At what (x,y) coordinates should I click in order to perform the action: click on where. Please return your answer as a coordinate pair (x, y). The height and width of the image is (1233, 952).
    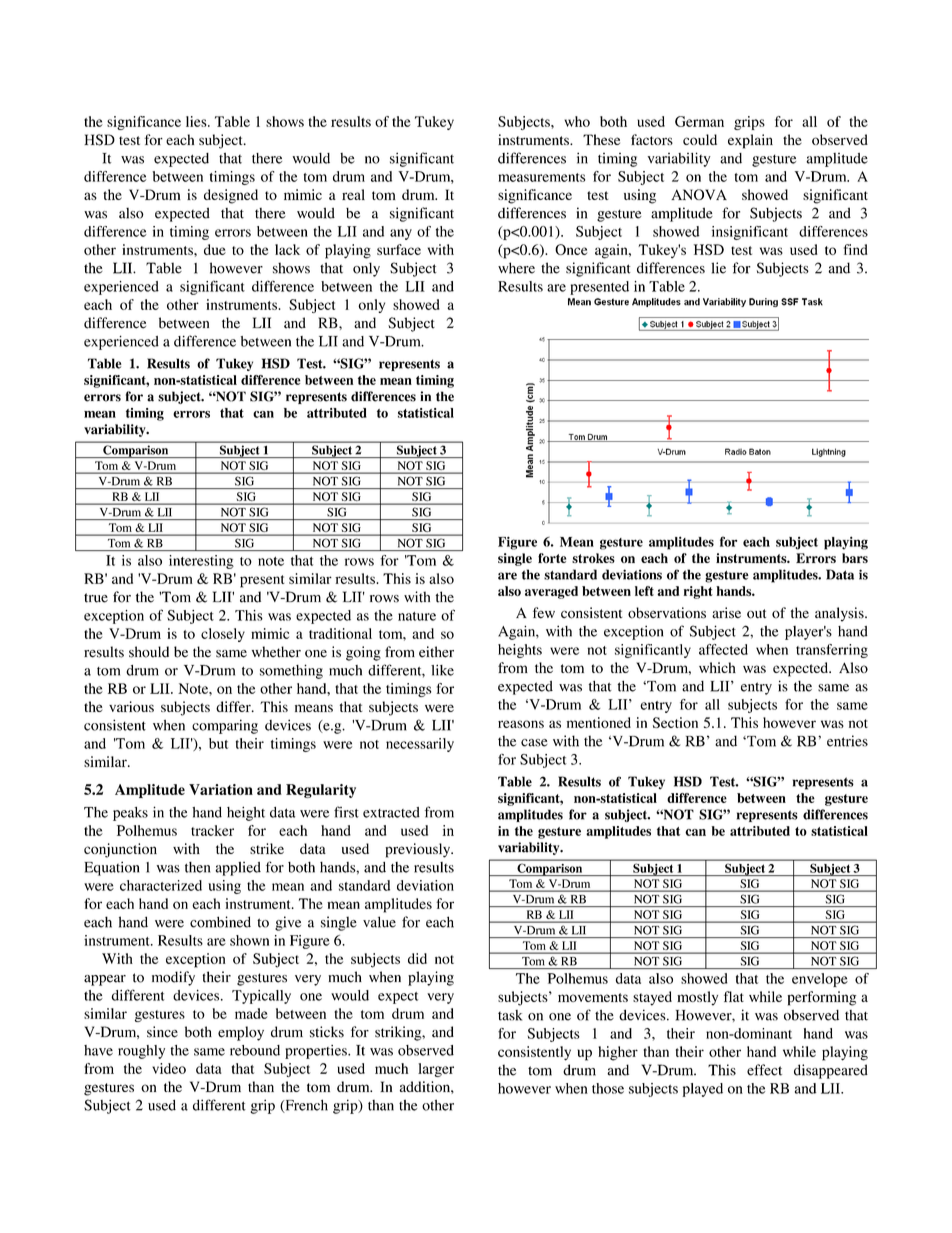
    Looking at the image, I should click on (516, 268).
